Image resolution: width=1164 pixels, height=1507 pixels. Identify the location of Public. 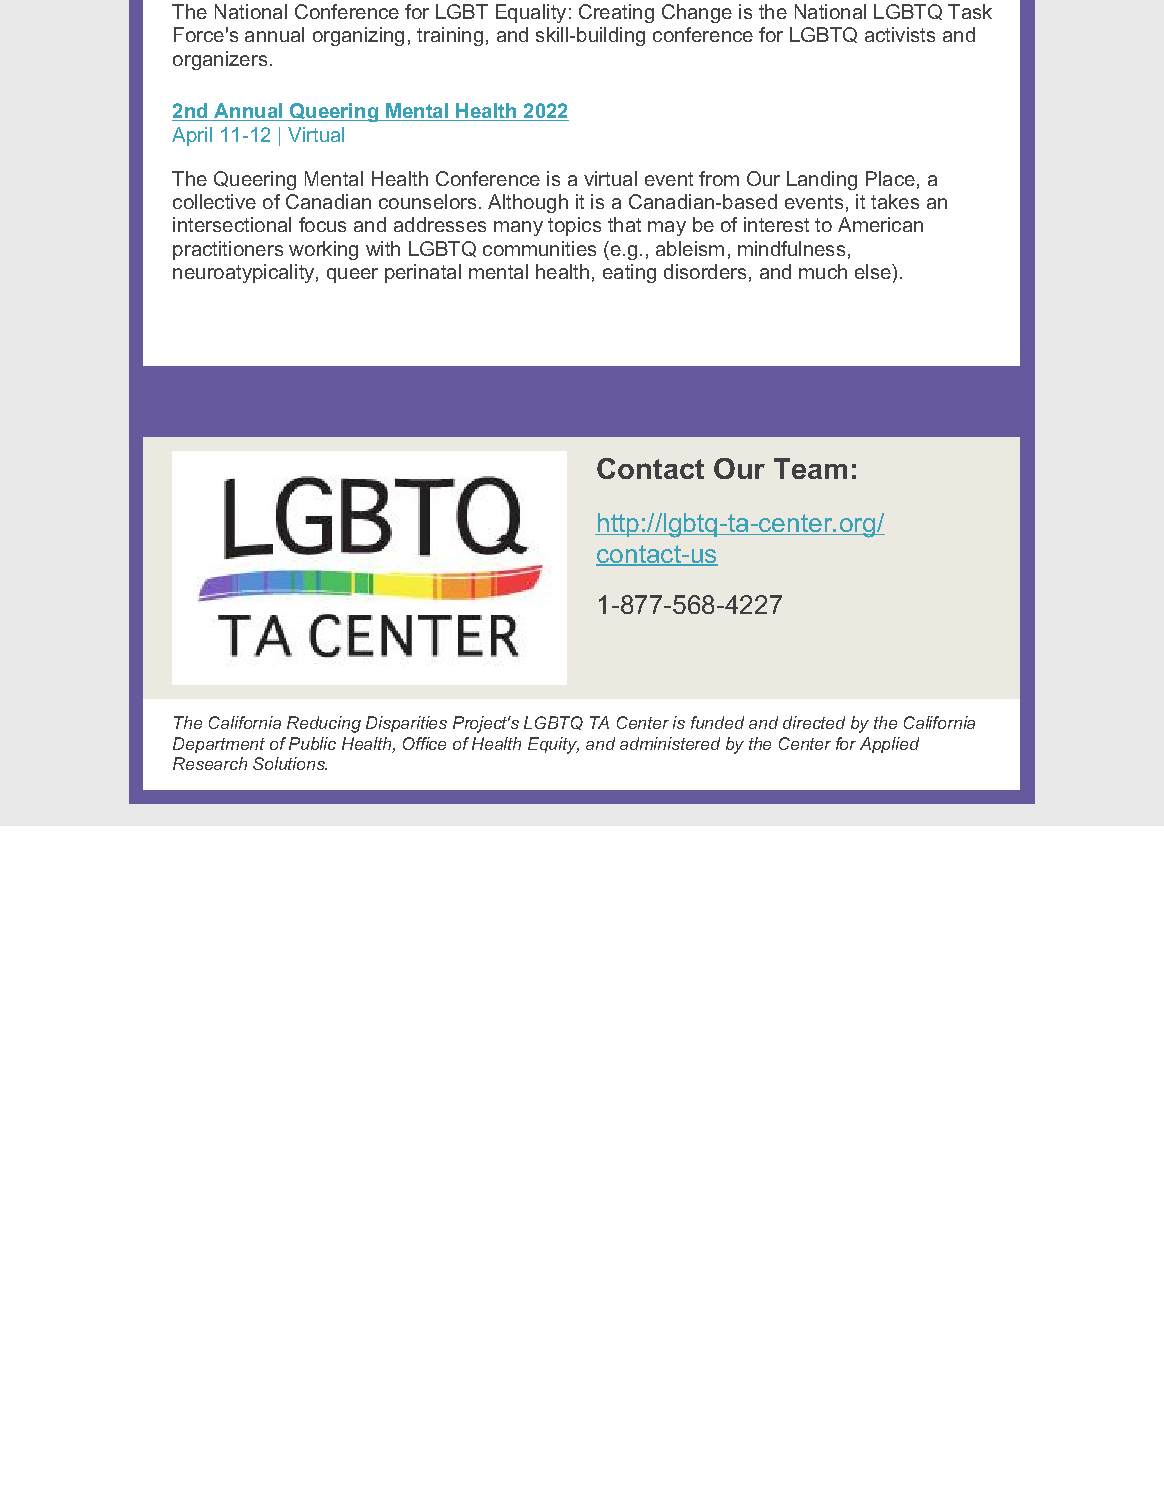
(312, 743).
